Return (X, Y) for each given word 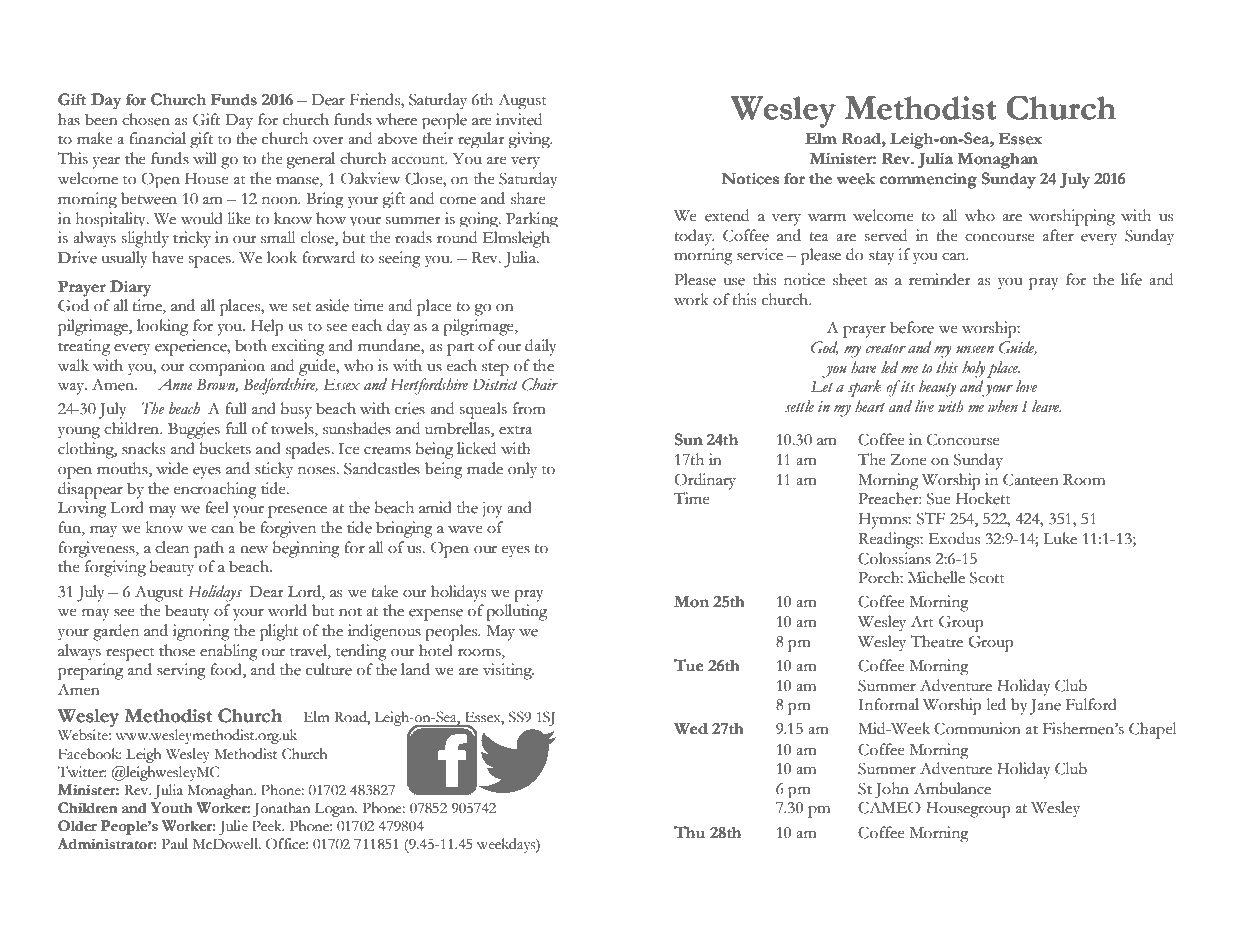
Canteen (1031, 479)
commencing (928, 181)
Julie (233, 827)
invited (519, 119)
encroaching (215, 490)
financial (158, 138)
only (522, 470)
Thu (689, 832)
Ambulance (952, 788)
